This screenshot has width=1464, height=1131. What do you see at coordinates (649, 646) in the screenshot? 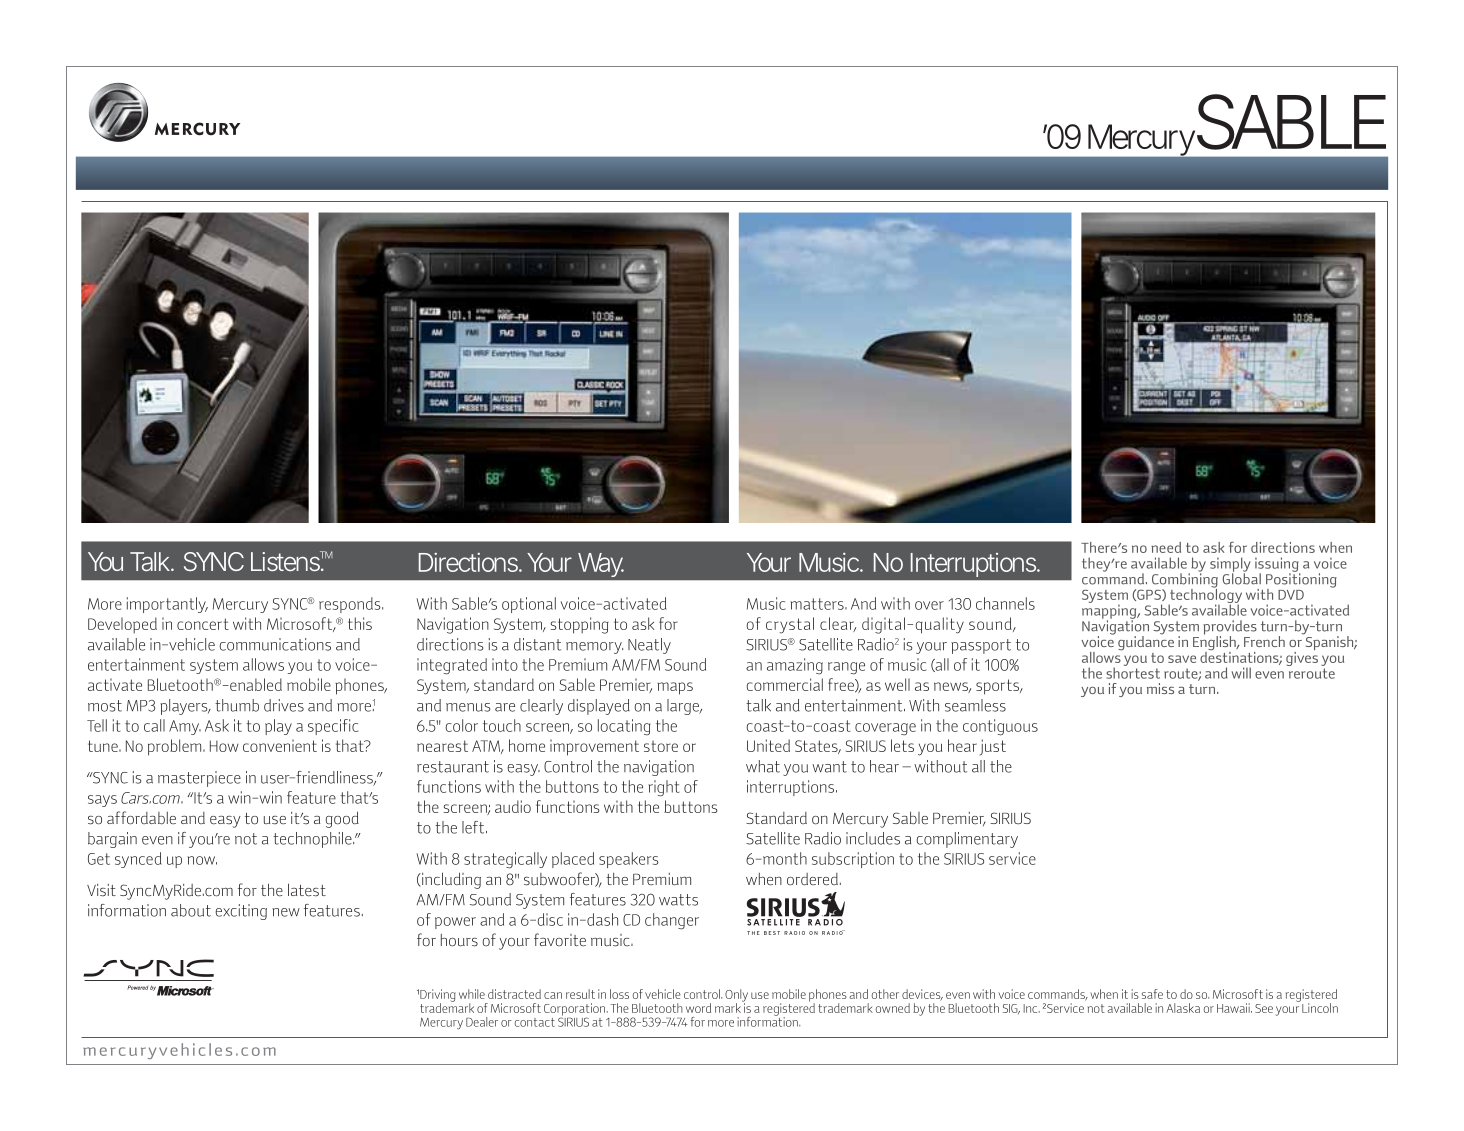
I see `Neatly` at bounding box center [649, 646].
